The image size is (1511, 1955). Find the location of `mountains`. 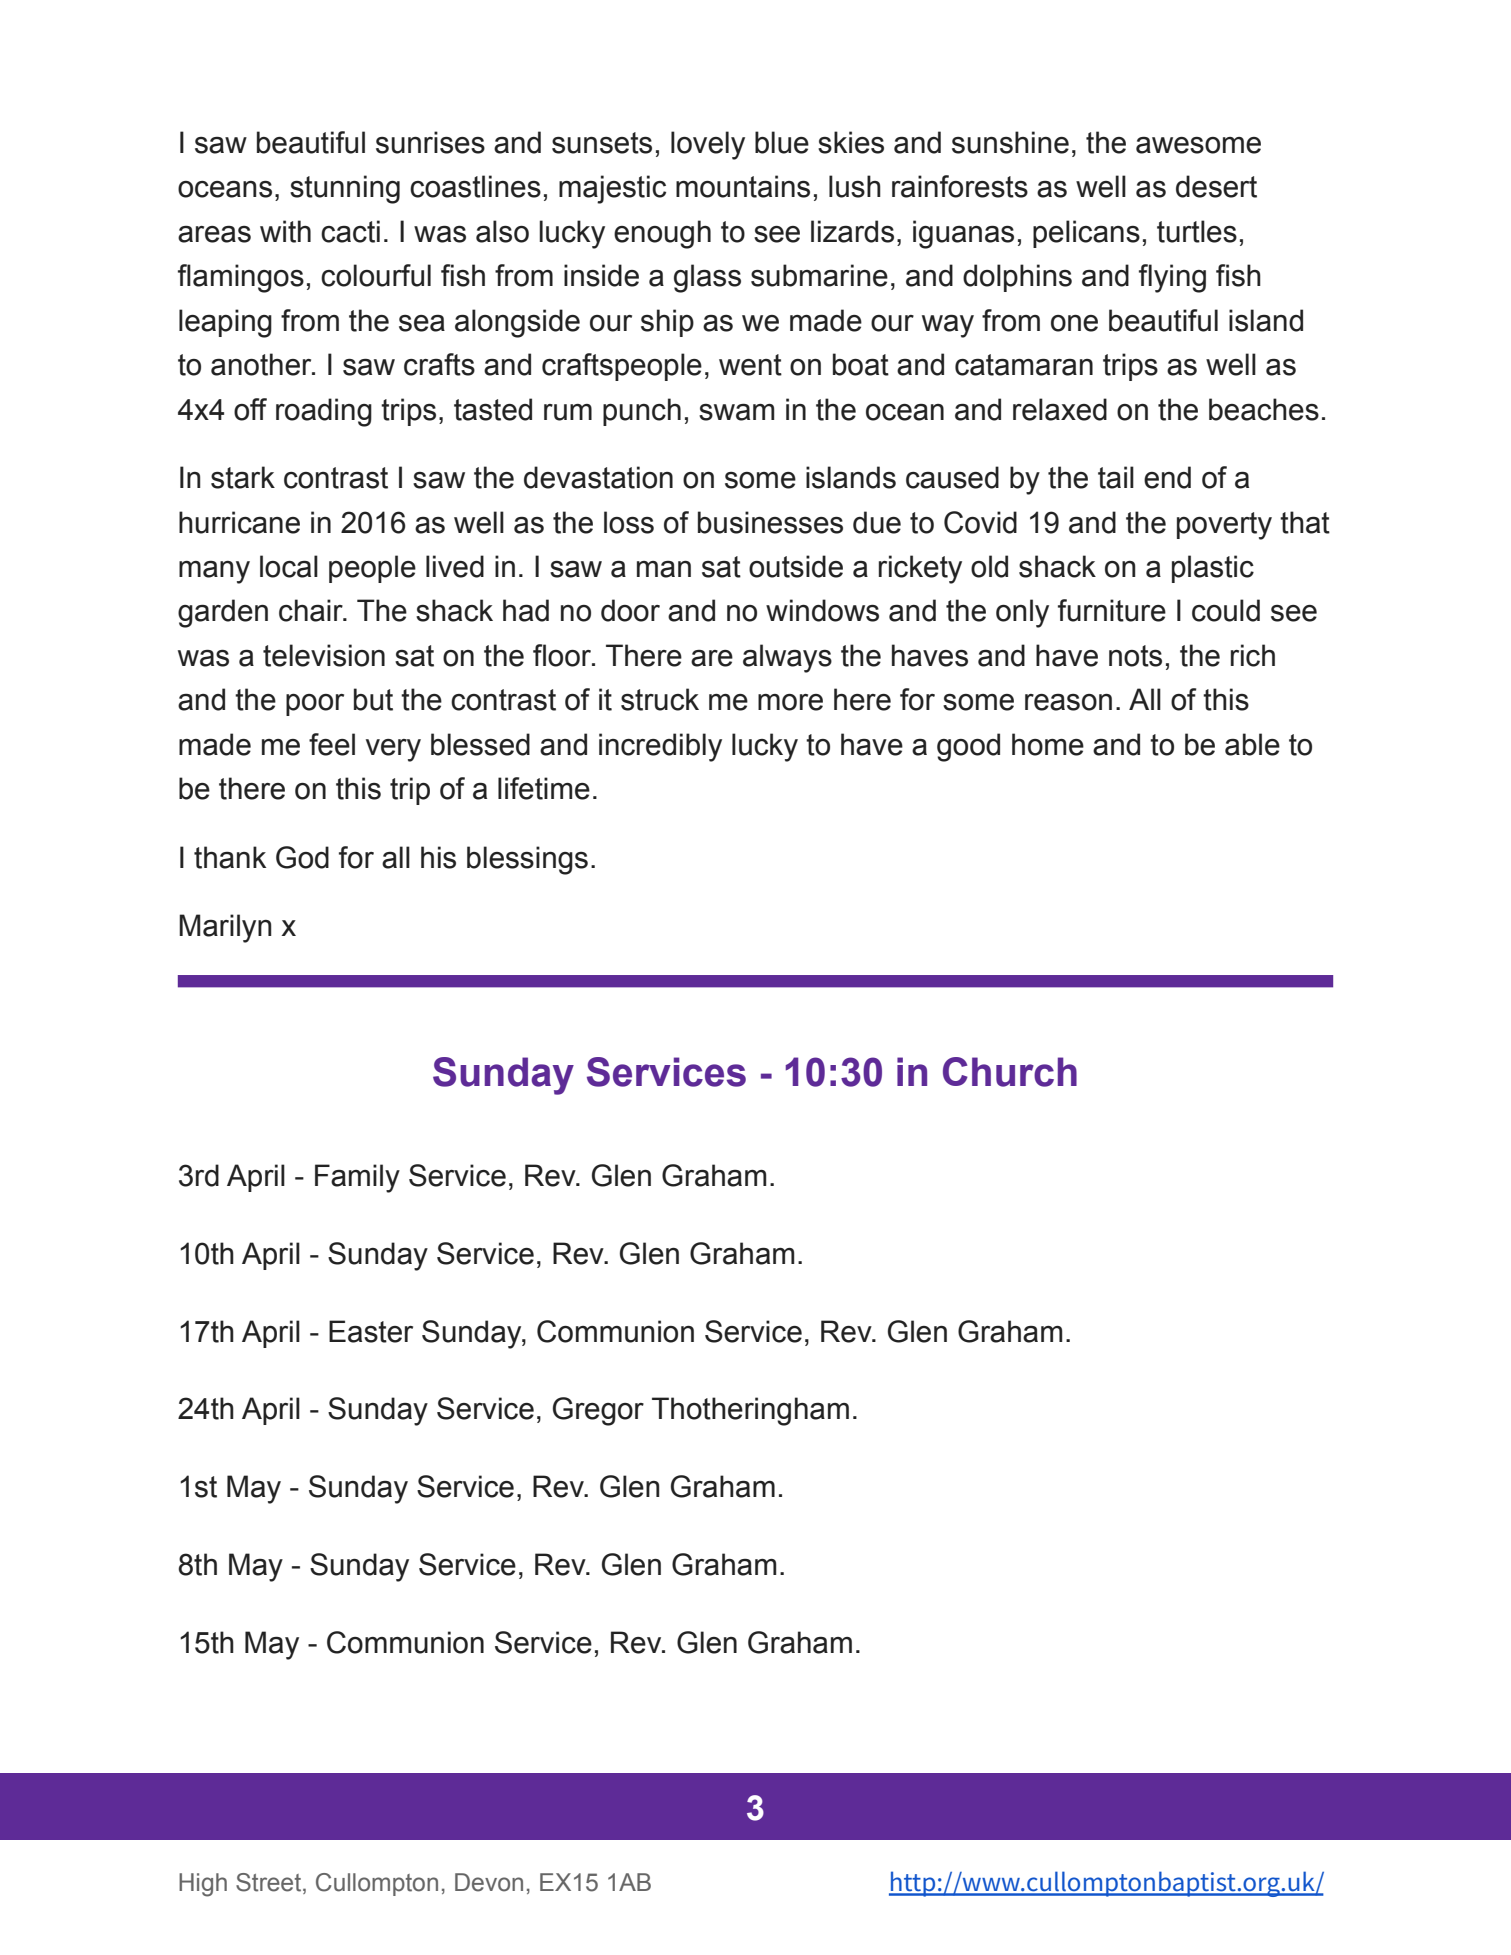

mountains is located at coordinates (743, 186).
